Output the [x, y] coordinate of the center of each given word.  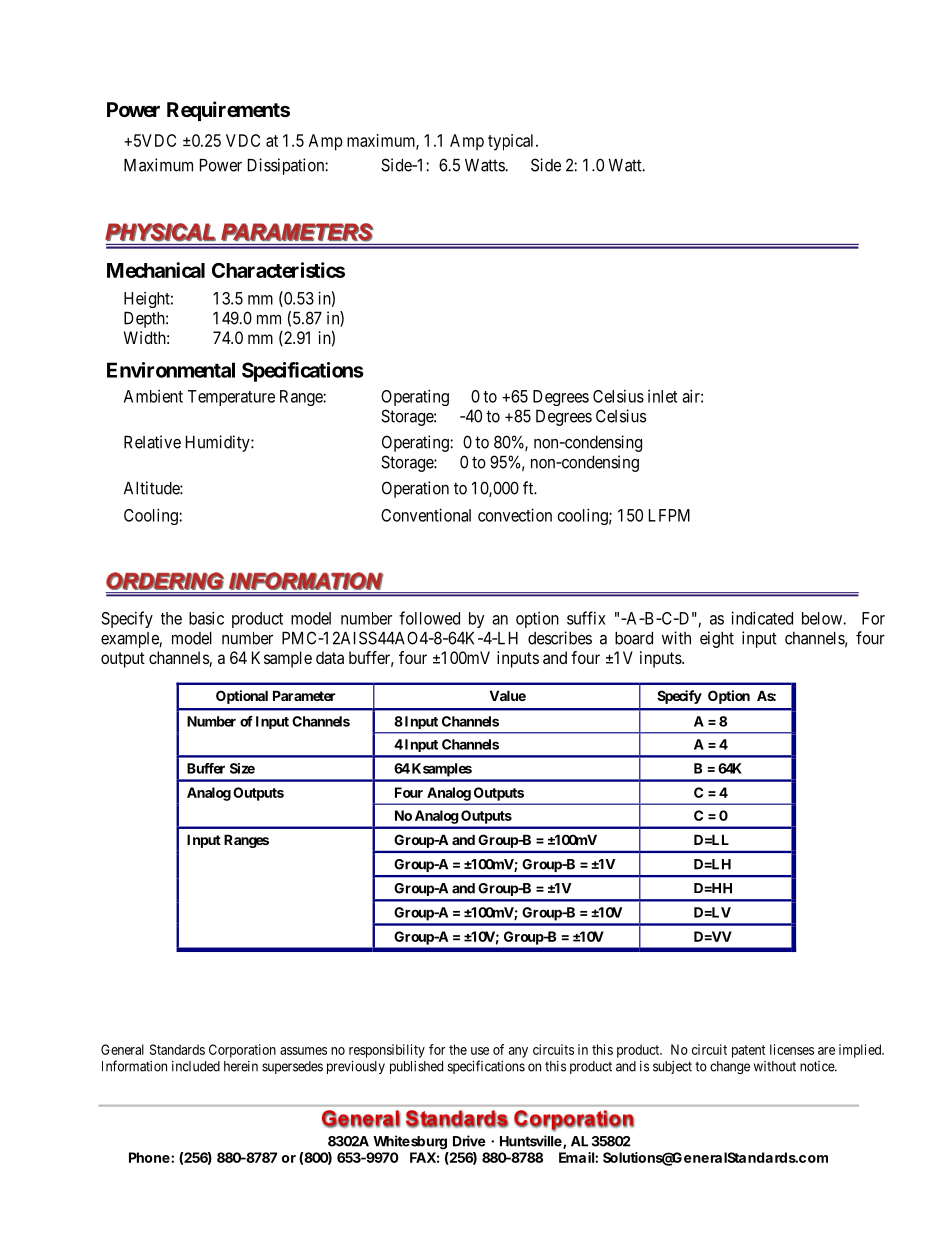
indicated [762, 618]
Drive [469, 1141]
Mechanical [156, 270]
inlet [662, 396]
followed [429, 618]
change [730, 1067]
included [196, 1066]
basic [206, 618]
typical [512, 142]
